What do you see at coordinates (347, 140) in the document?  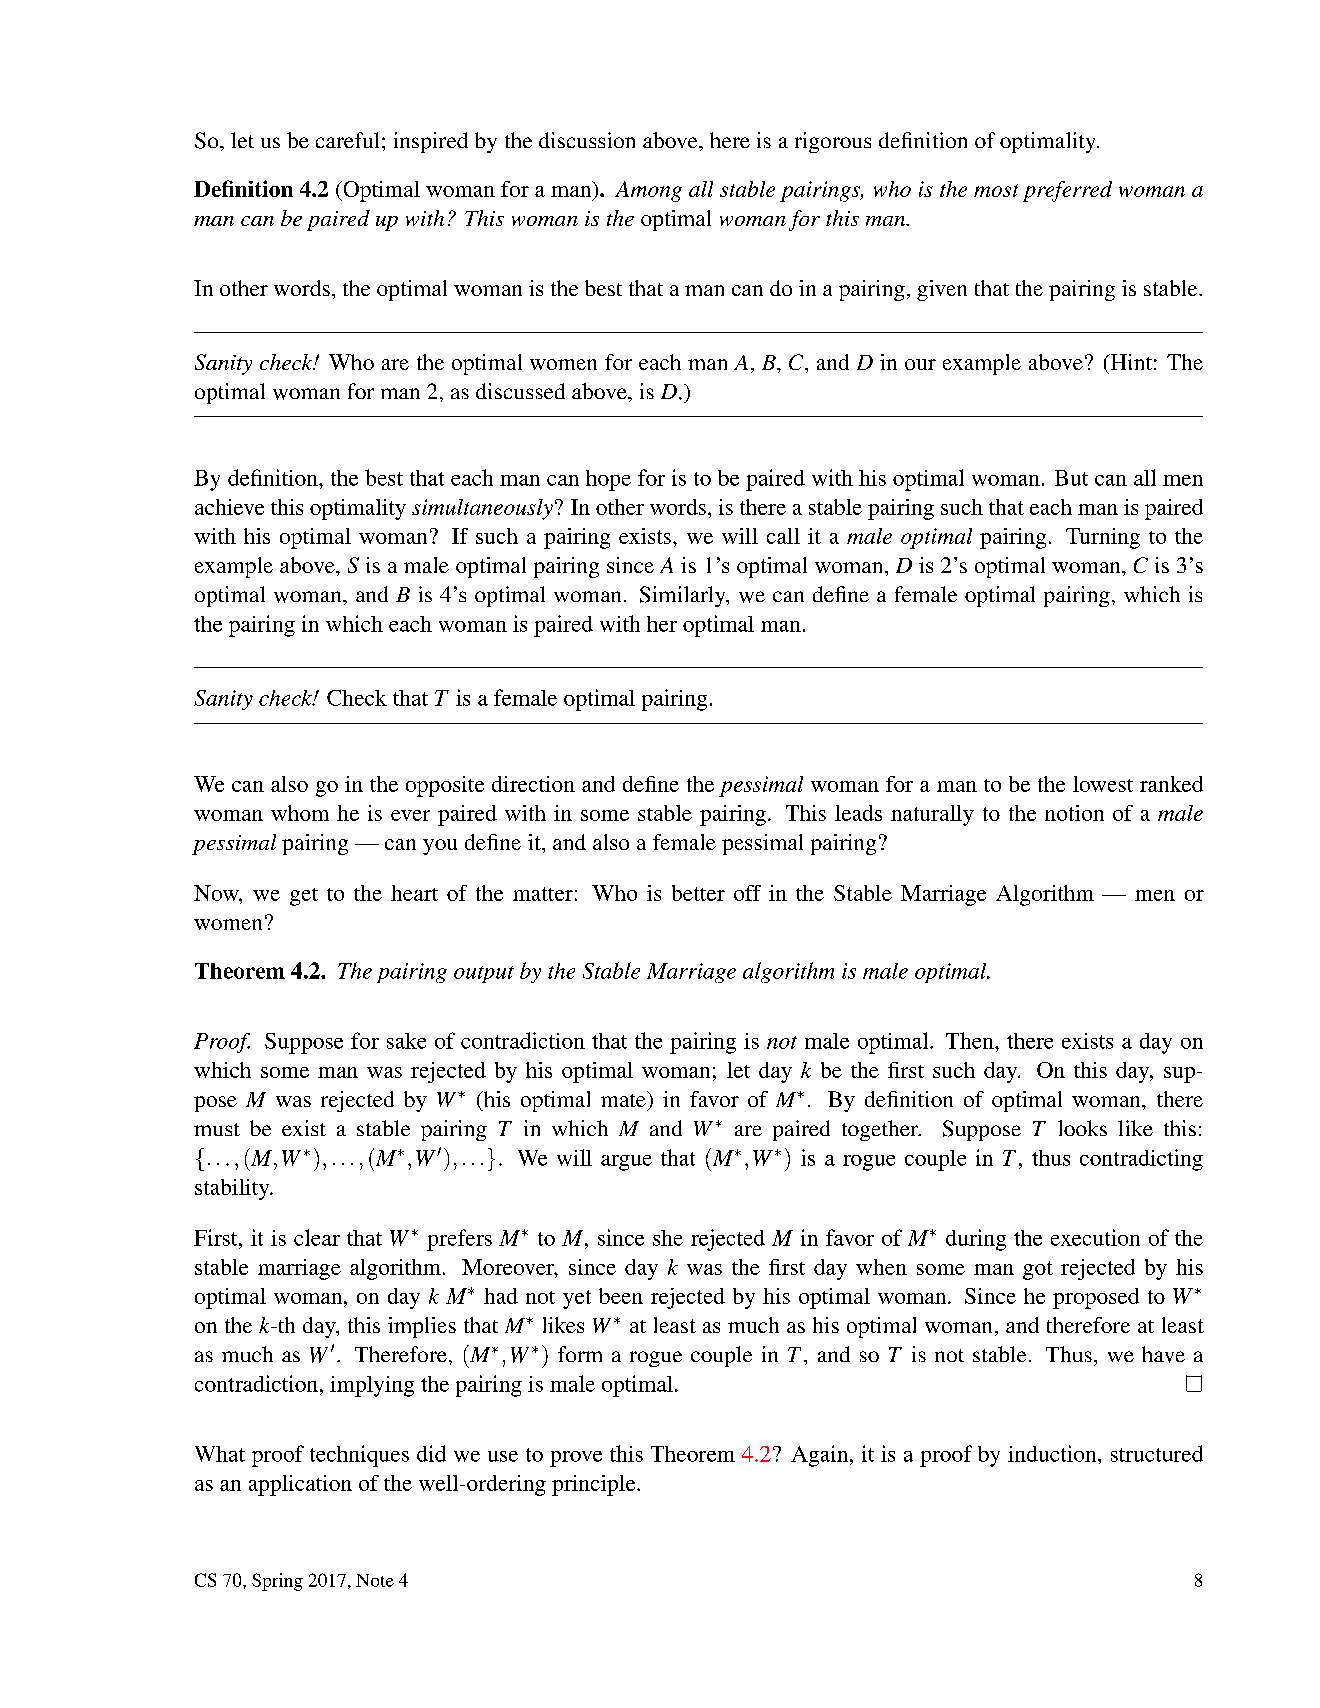 I see `careful` at bounding box center [347, 140].
